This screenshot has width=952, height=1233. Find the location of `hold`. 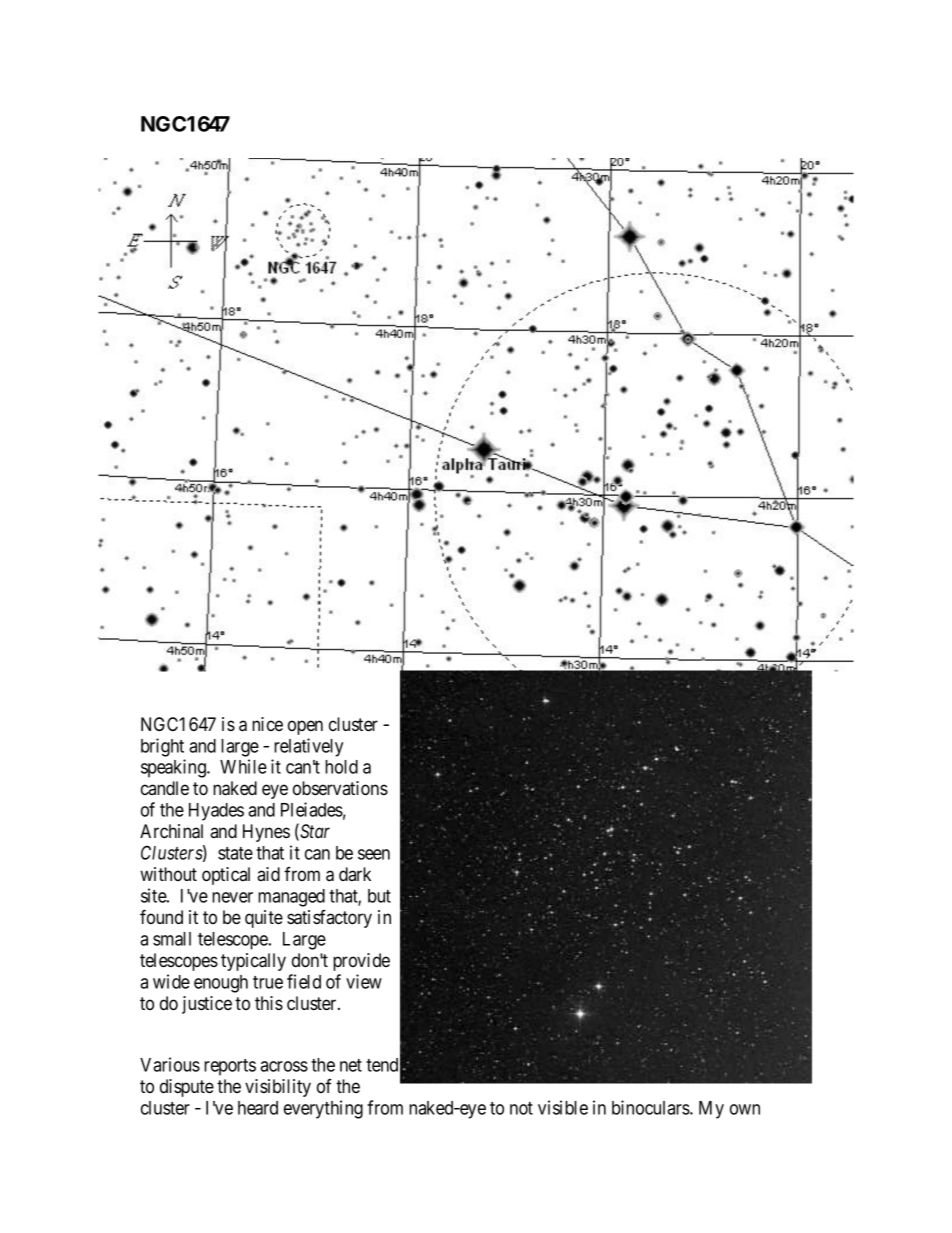

hold is located at coordinates (341, 767).
